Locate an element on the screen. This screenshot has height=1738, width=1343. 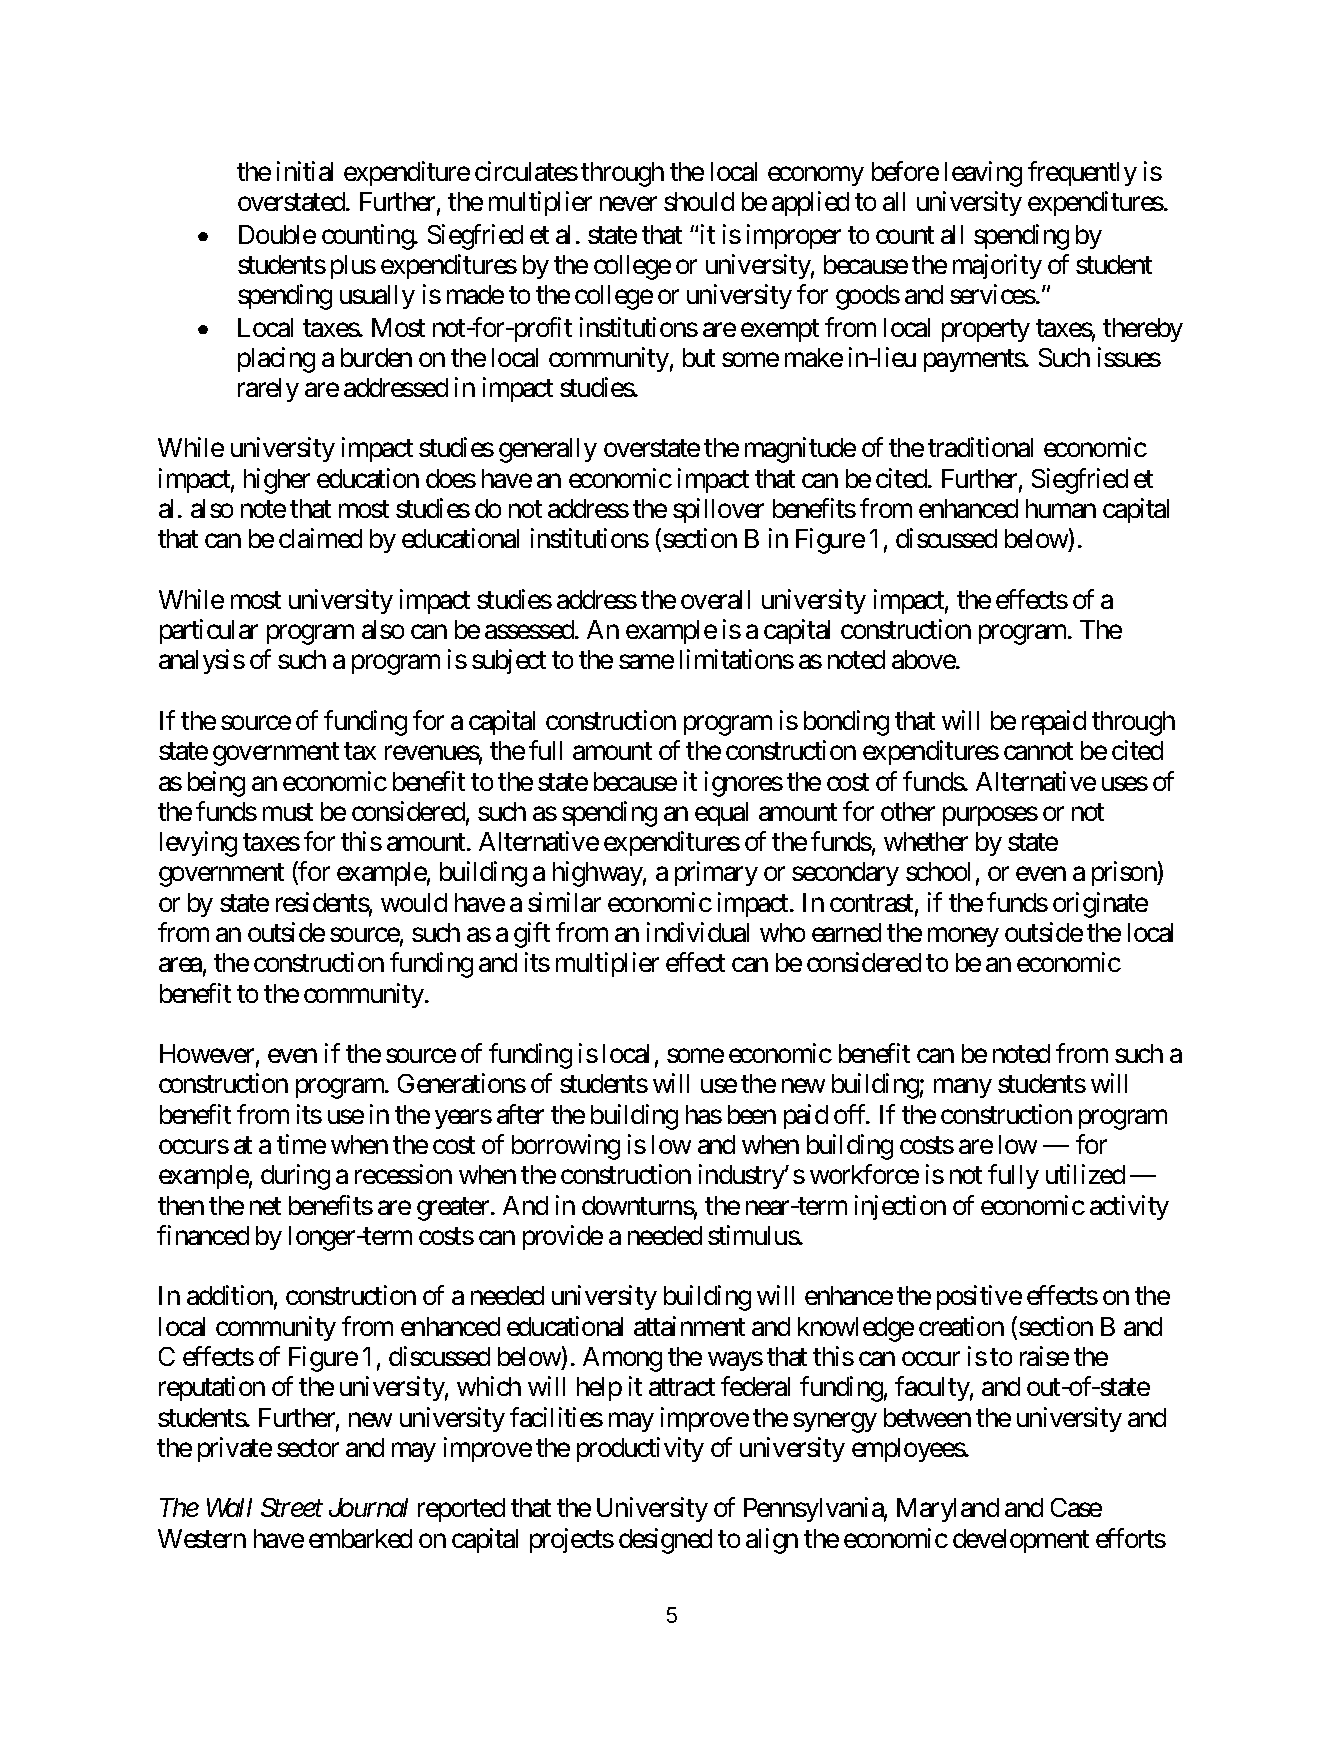
Case is located at coordinates (1076, 1507).
